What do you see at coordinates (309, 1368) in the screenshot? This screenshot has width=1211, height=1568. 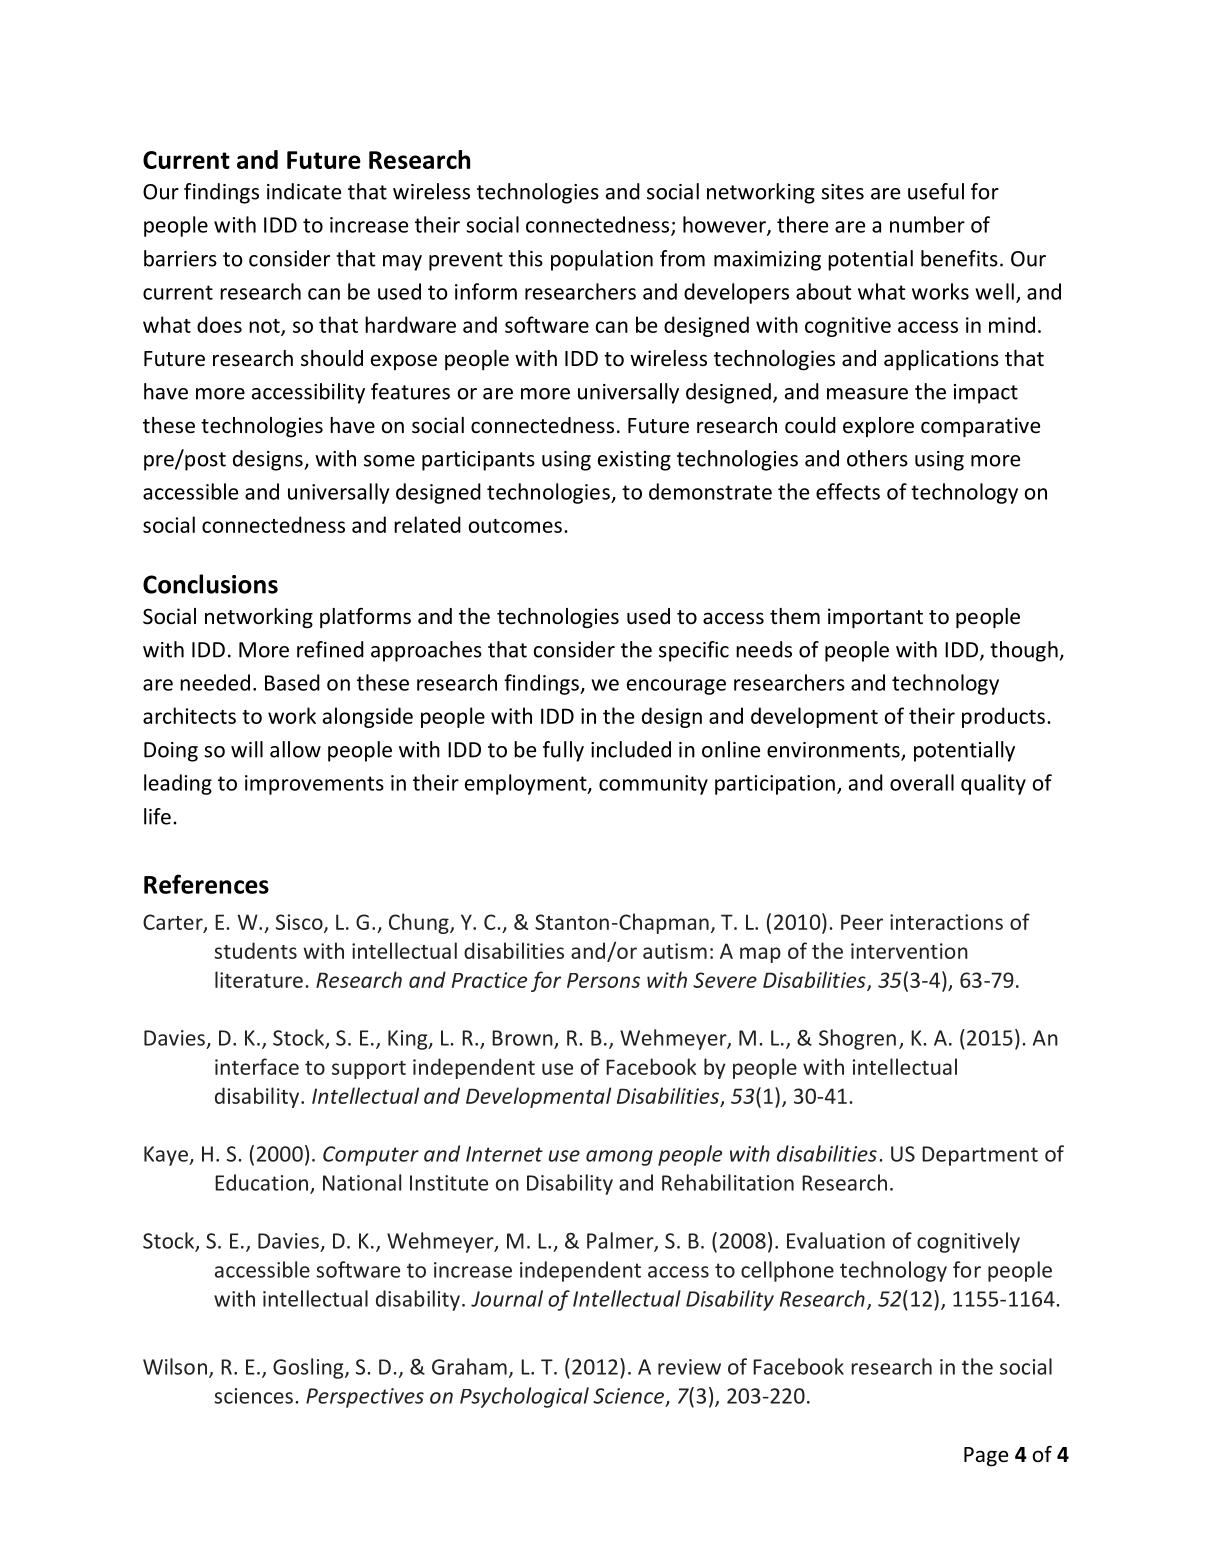 I see `Gosling` at bounding box center [309, 1368].
